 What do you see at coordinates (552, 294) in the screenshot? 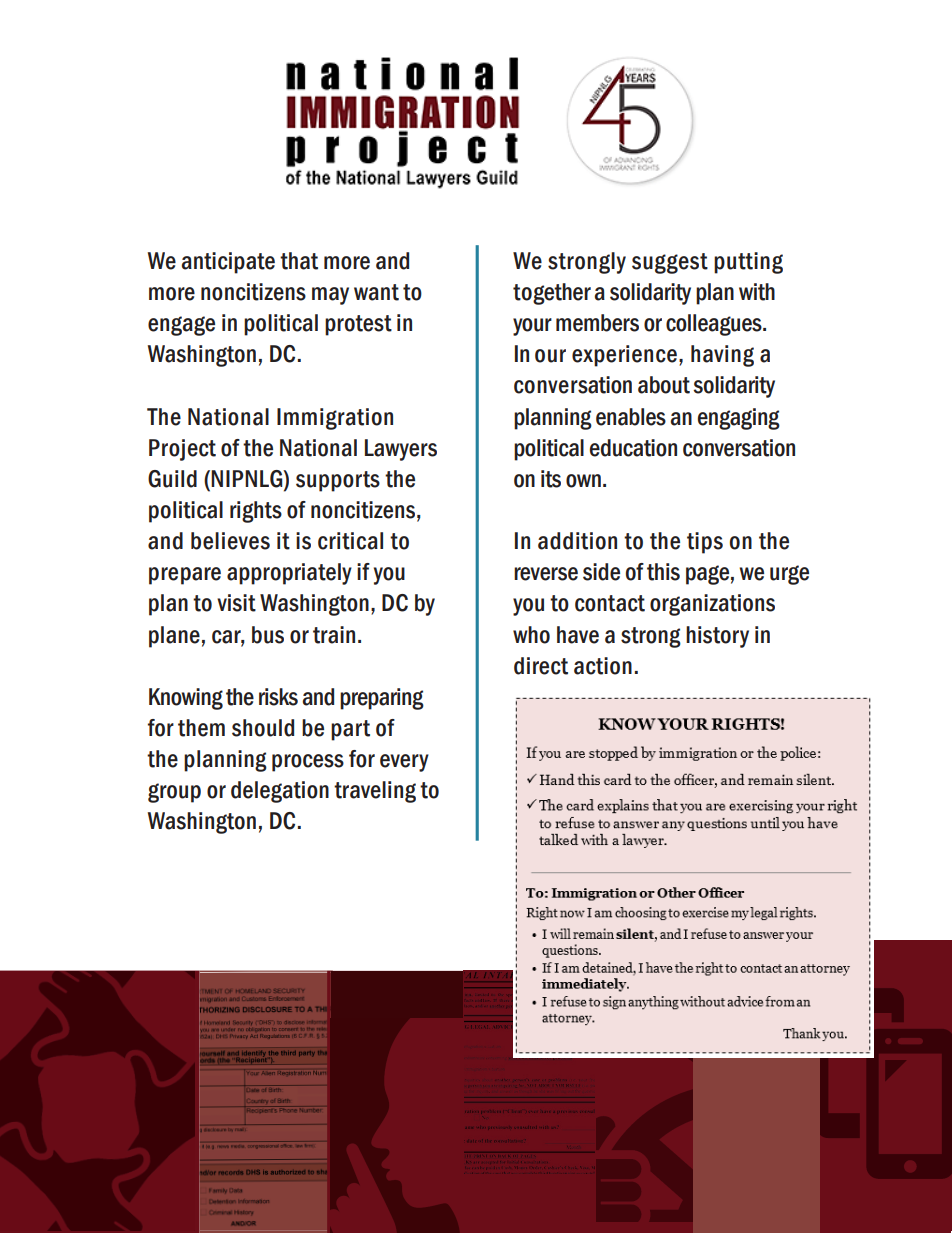
I see `together` at bounding box center [552, 294].
